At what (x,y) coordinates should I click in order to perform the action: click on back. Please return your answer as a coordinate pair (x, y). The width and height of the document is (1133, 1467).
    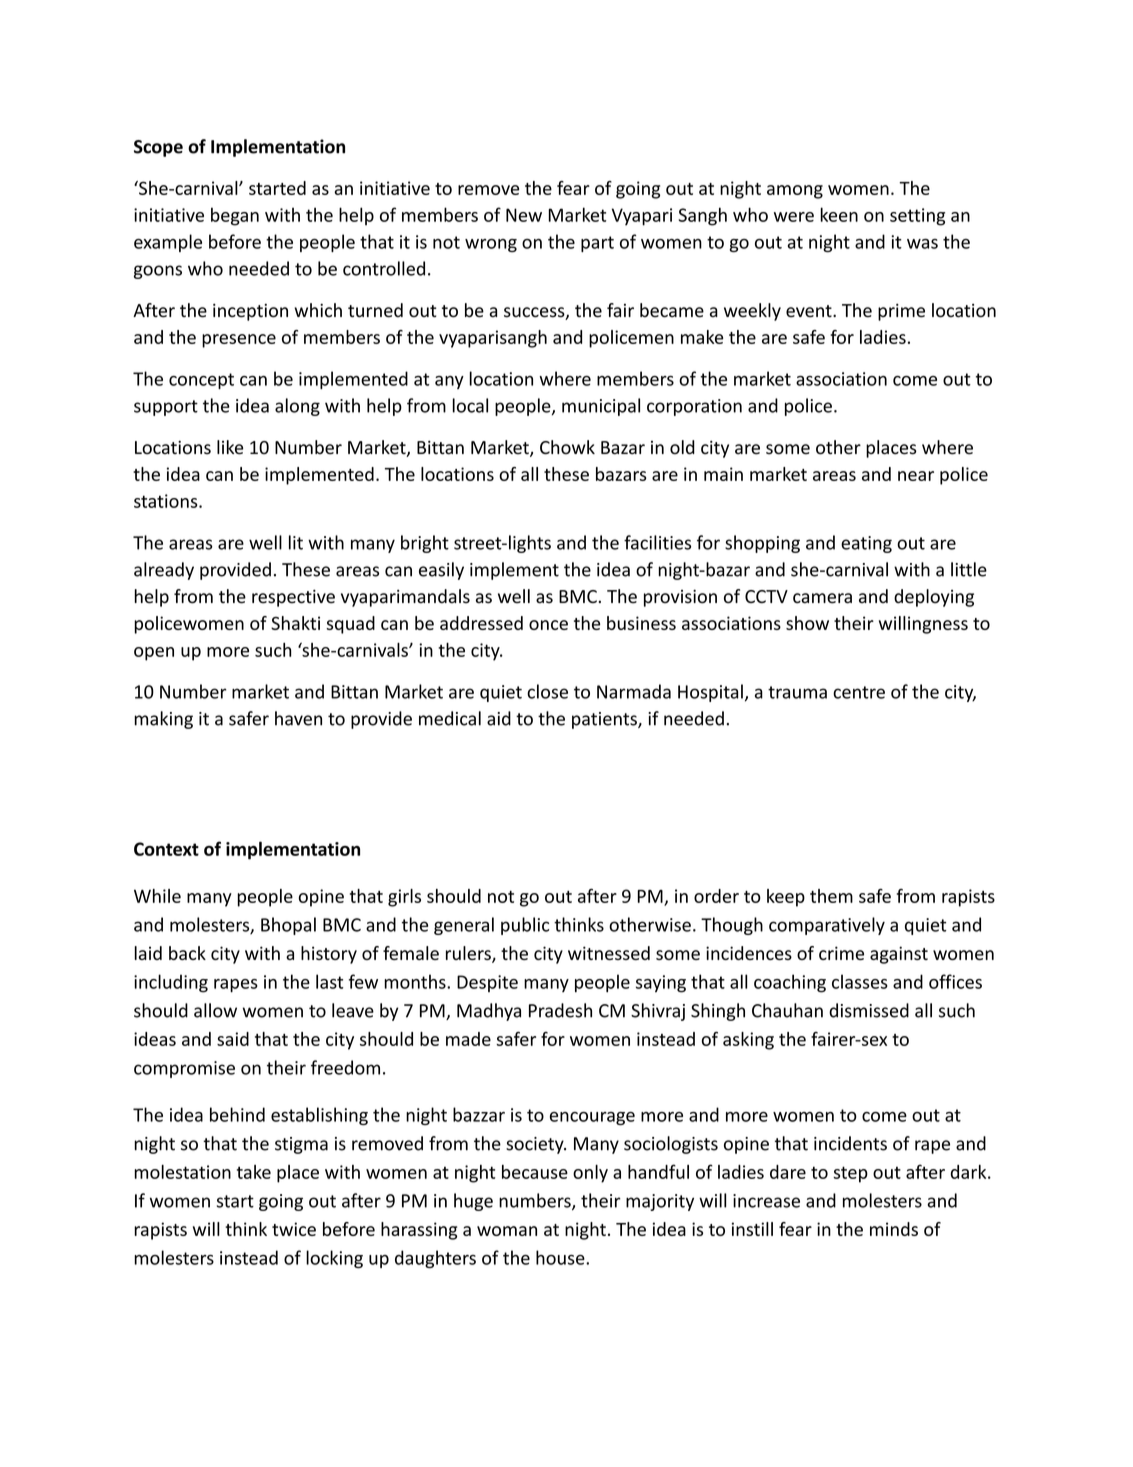
    Looking at the image, I should click on (187, 953).
